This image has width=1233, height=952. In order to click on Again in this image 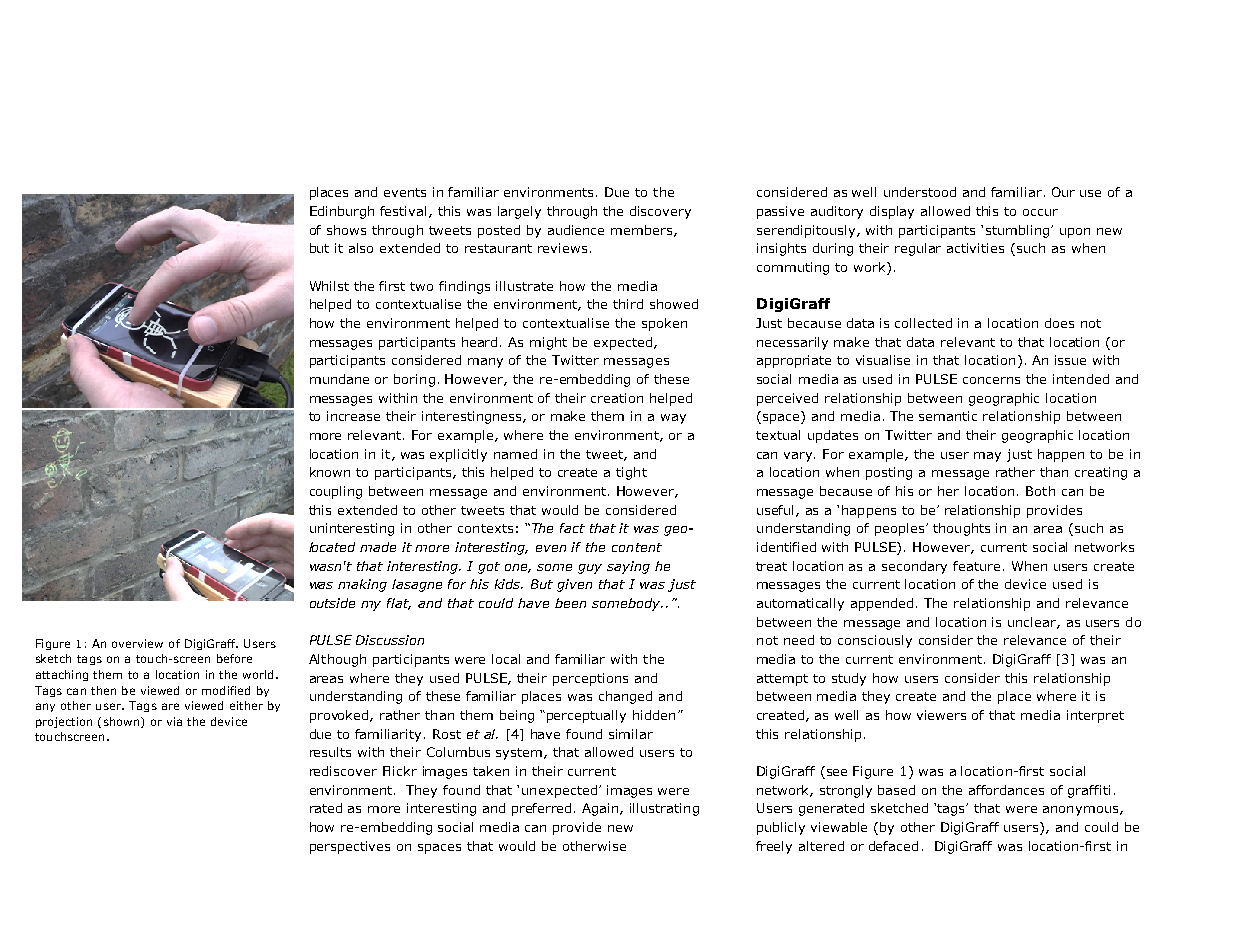, I will do `click(601, 809)`.
